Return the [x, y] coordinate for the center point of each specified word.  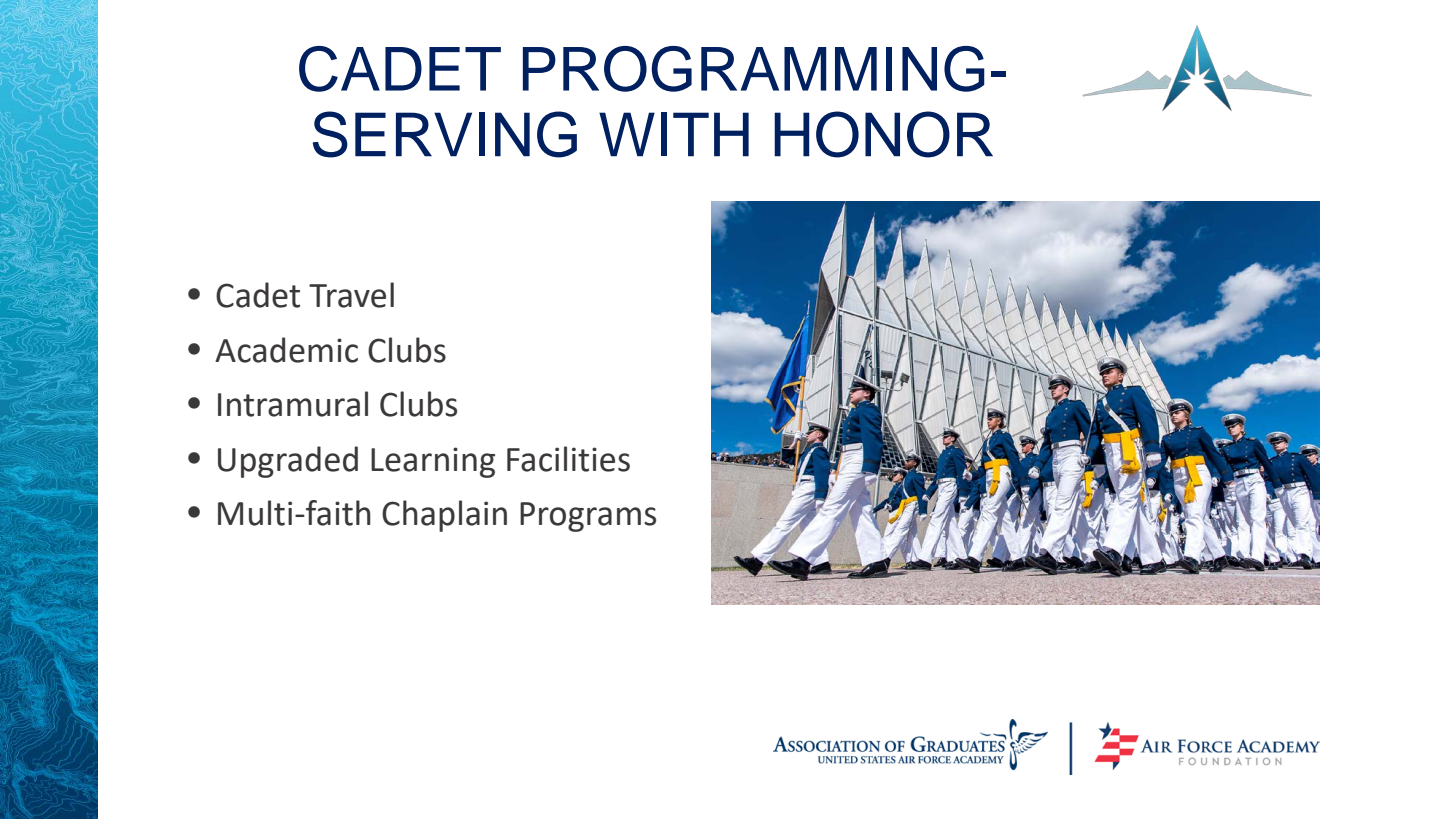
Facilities [568, 459]
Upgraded [288, 462]
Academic [286, 350]
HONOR [883, 134]
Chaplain [444, 516]
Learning [433, 462]
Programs [588, 517]
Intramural [293, 404]
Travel [351, 295]
